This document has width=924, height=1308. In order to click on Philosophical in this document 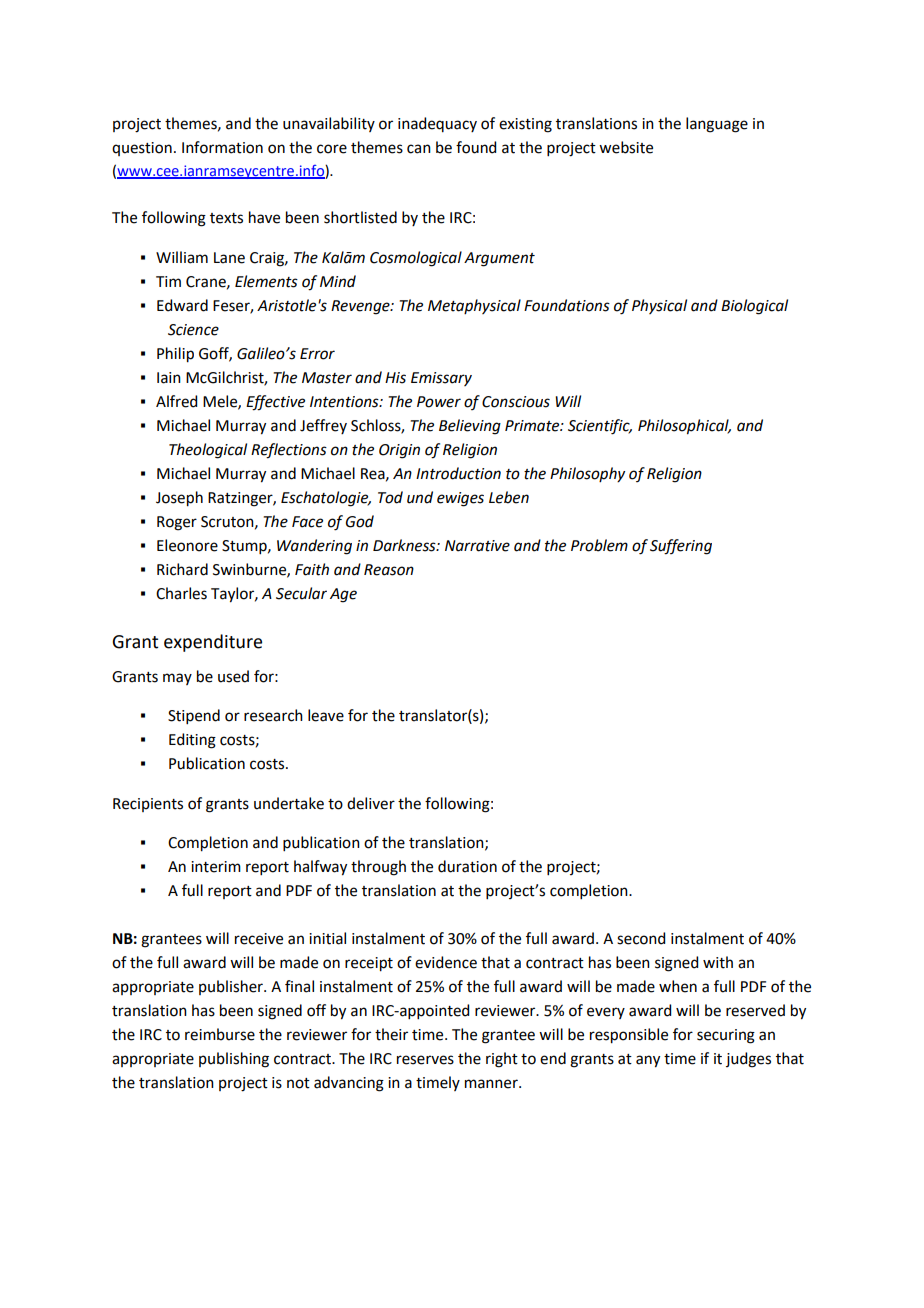, I will do `click(684, 427)`.
